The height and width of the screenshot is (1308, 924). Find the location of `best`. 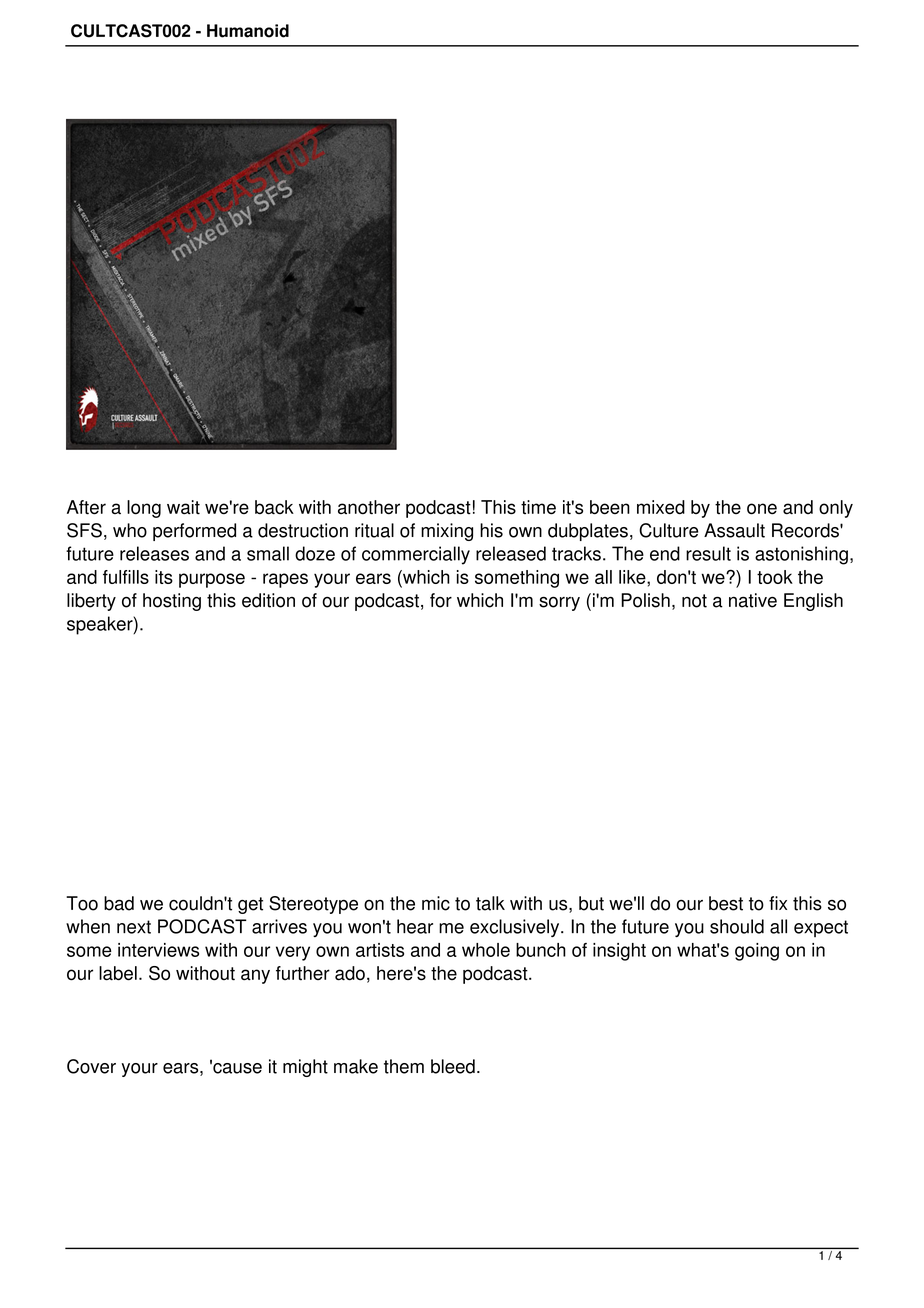

best is located at coordinates (726, 903).
